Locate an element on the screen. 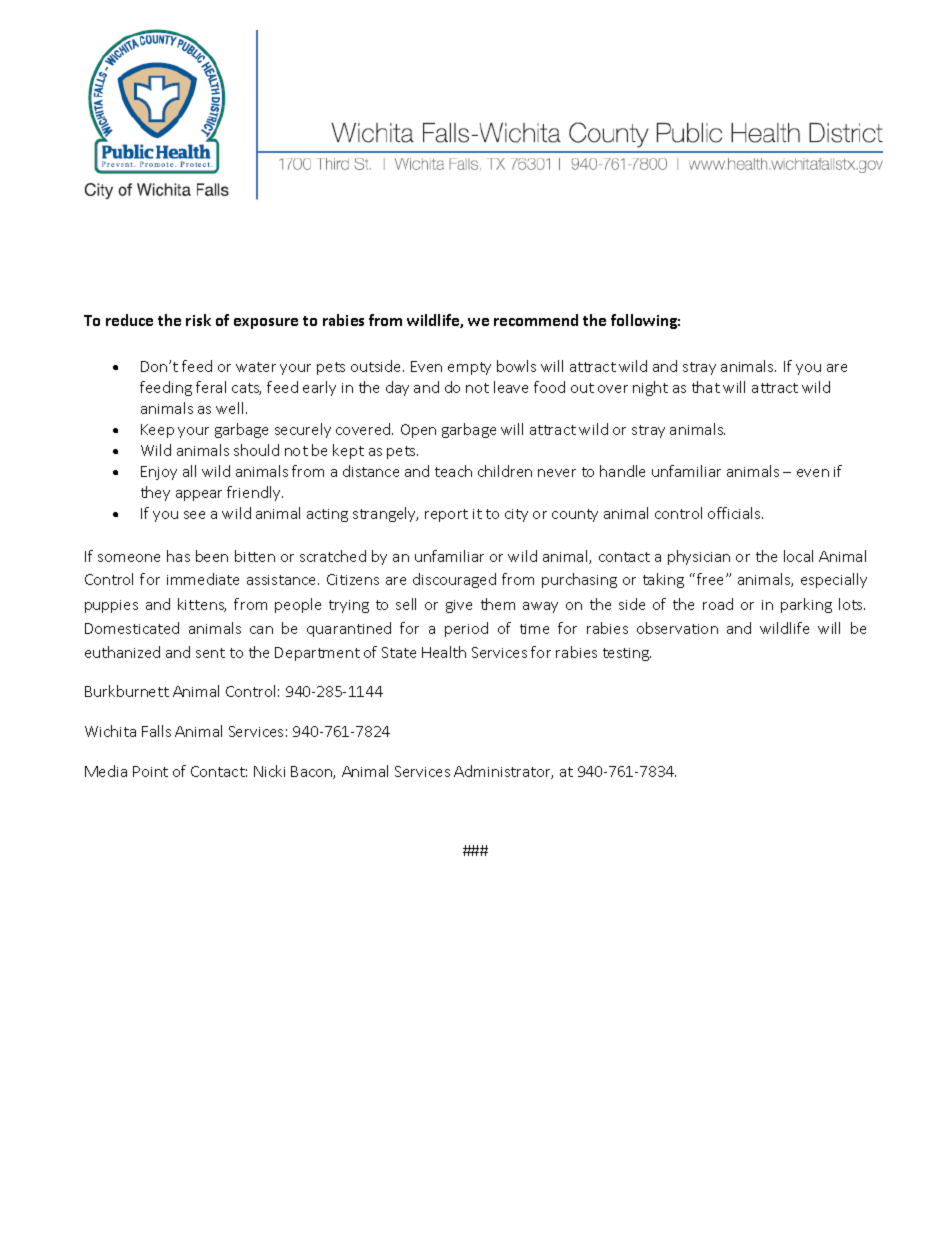 The height and width of the screenshot is (1233, 952). Enjoy is located at coordinates (159, 473).
